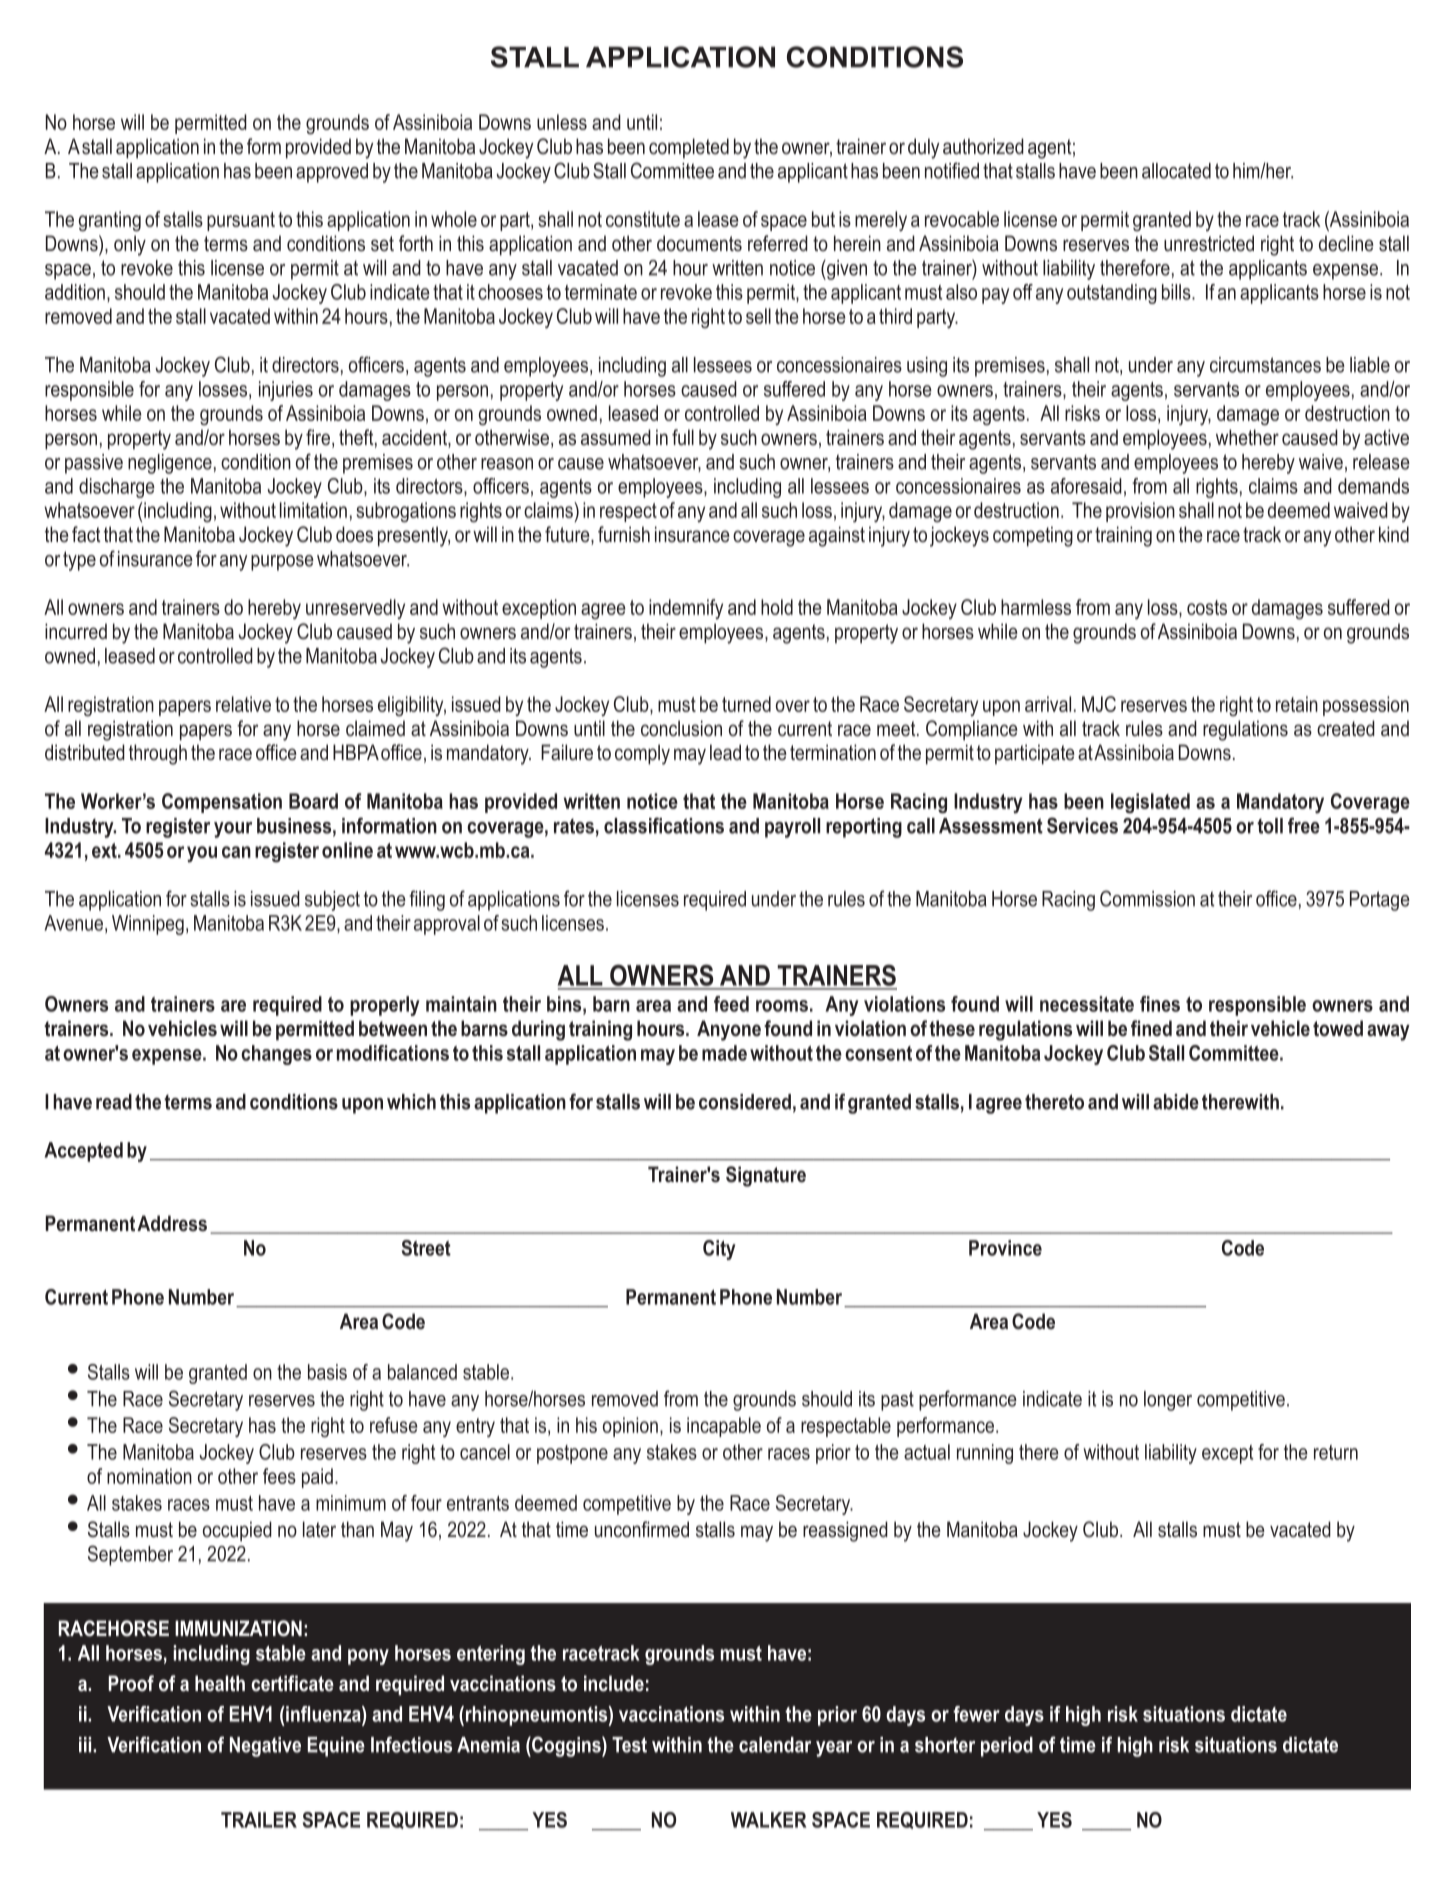 Image resolution: width=1456 pixels, height=1884 pixels. Describe the element at coordinates (243, 704) in the screenshot. I see `relative` at that location.
